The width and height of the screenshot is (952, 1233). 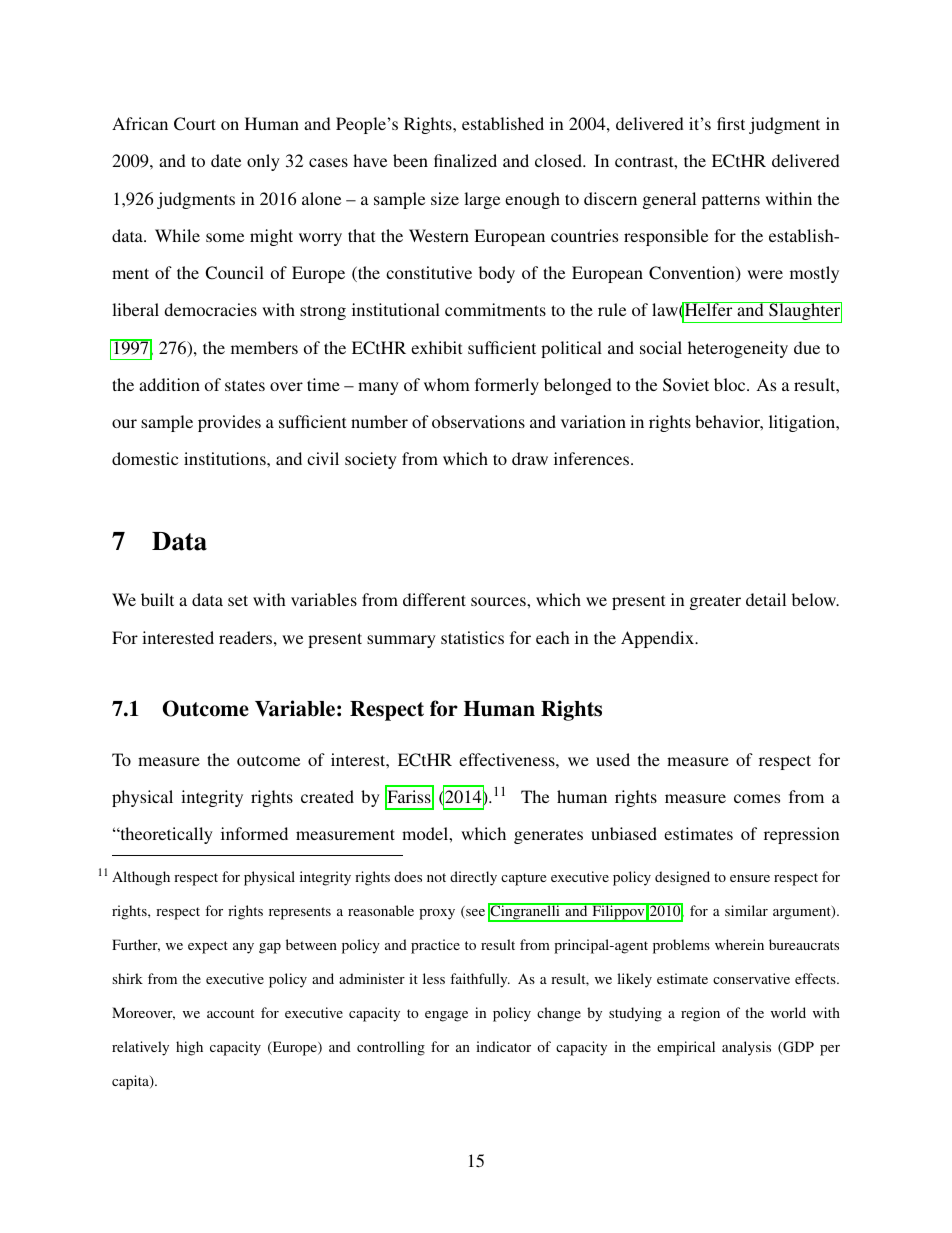 What do you see at coordinates (238, 600) in the screenshot?
I see `set` at bounding box center [238, 600].
